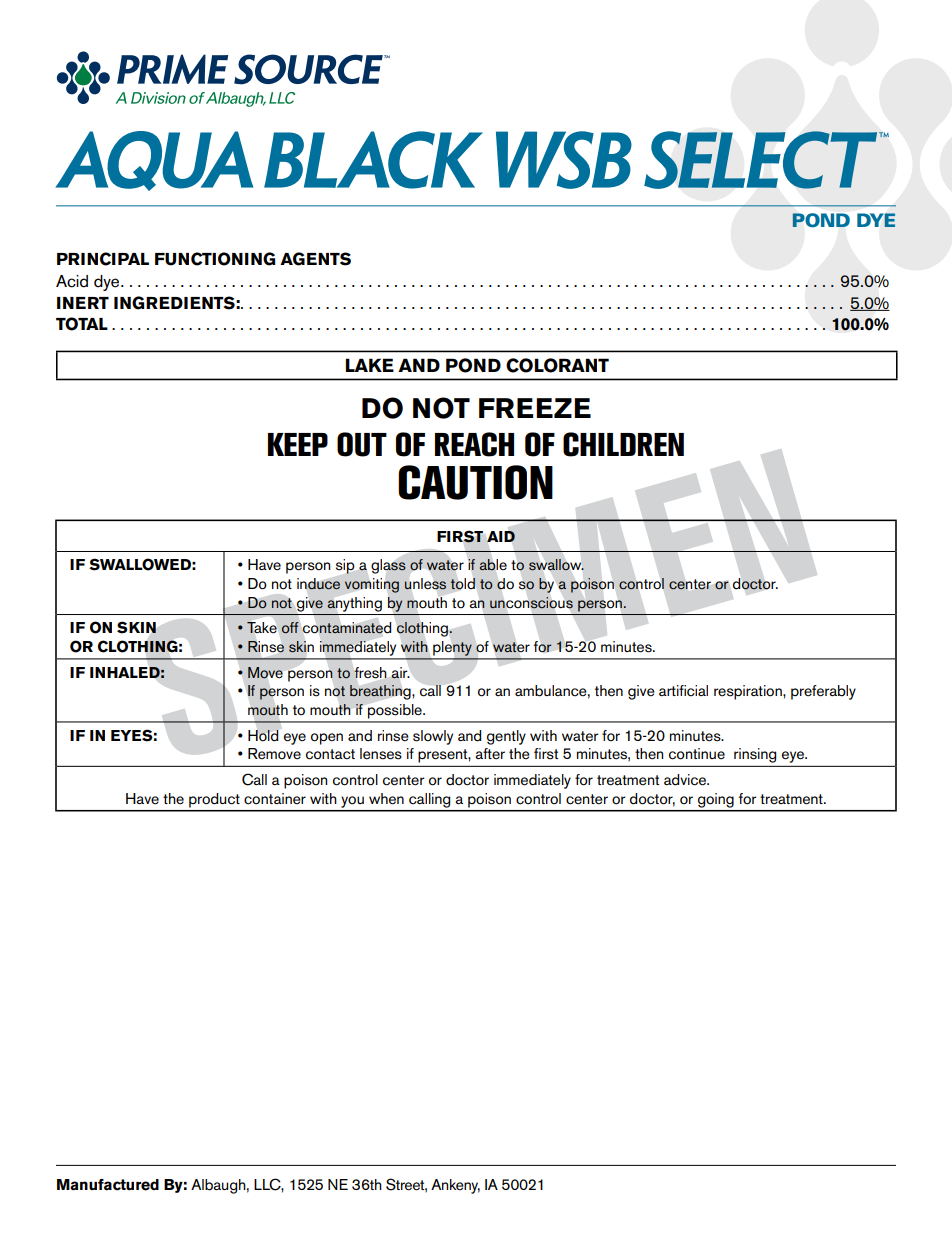 This screenshot has width=952, height=1233. I want to click on when, so click(386, 799).
